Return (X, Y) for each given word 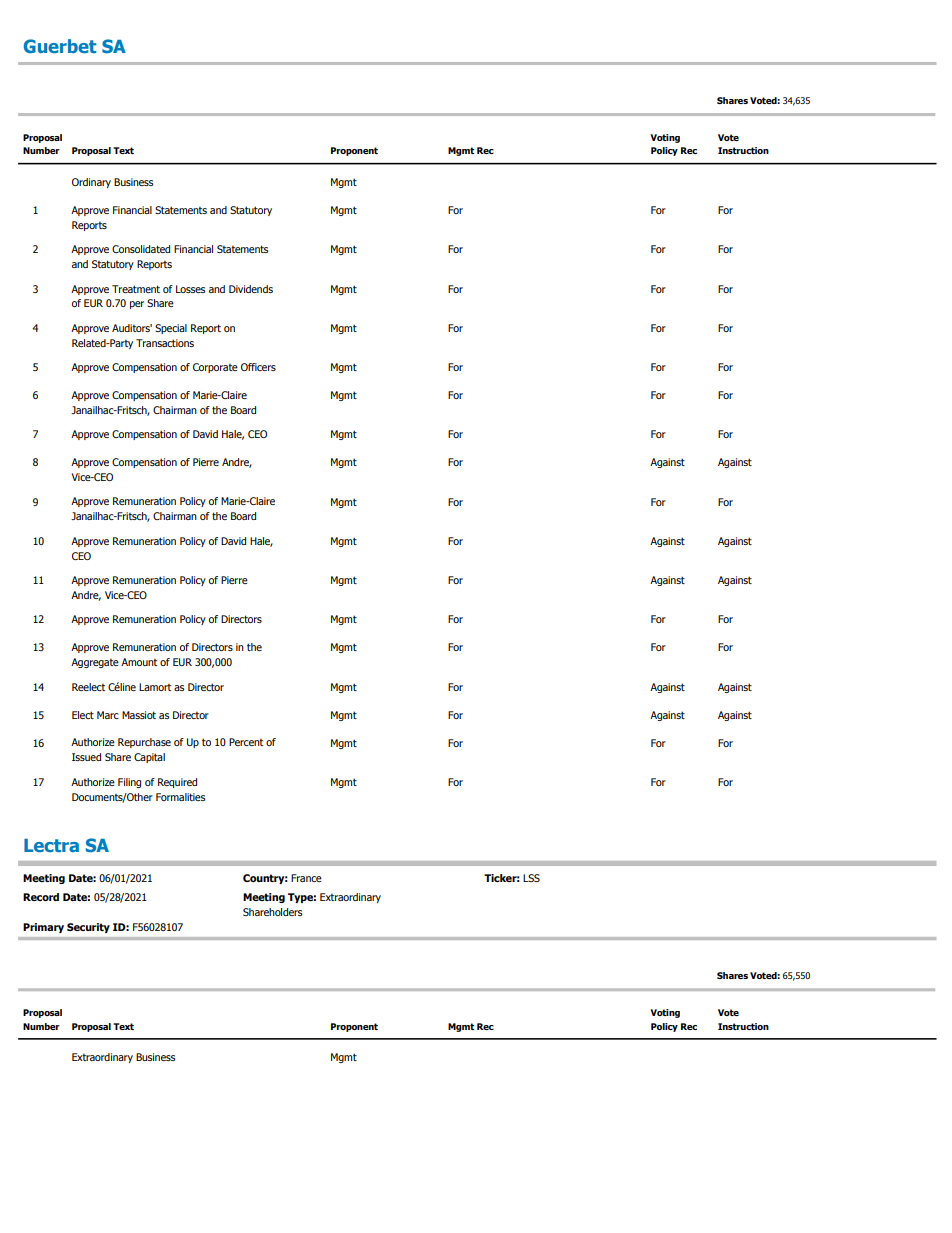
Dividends (251, 289)
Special (171, 329)
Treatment (136, 289)
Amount (139, 662)
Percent (246, 742)
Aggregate (95, 663)
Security (88, 928)
